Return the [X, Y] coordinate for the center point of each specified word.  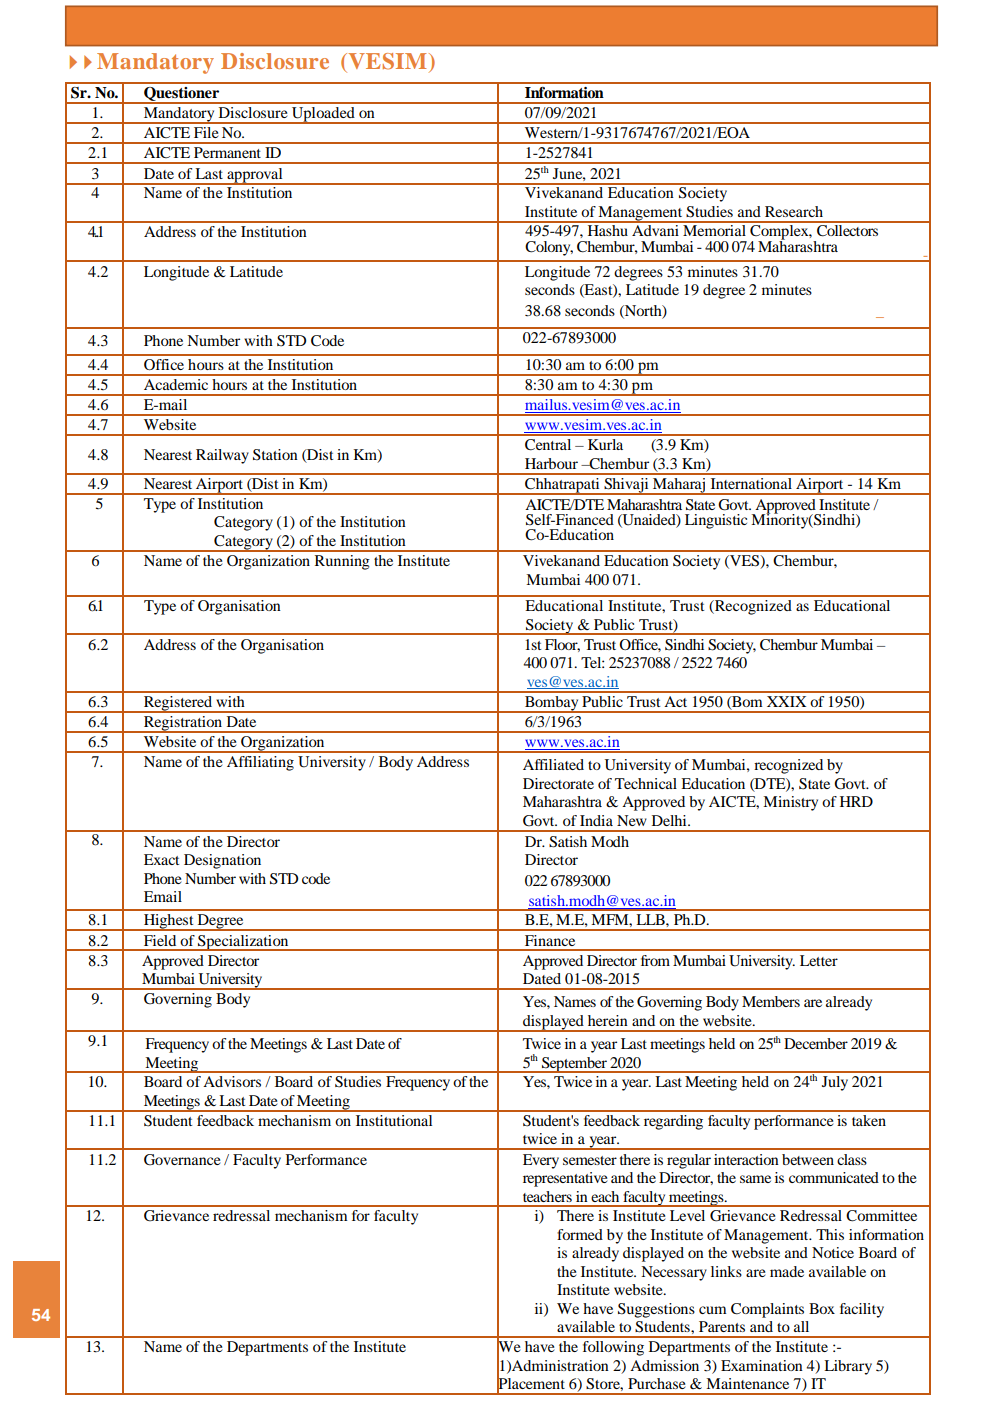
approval [255, 176]
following [613, 1348]
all [801, 1326]
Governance [182, 1160]
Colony [549, 248]
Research [794, 211]
